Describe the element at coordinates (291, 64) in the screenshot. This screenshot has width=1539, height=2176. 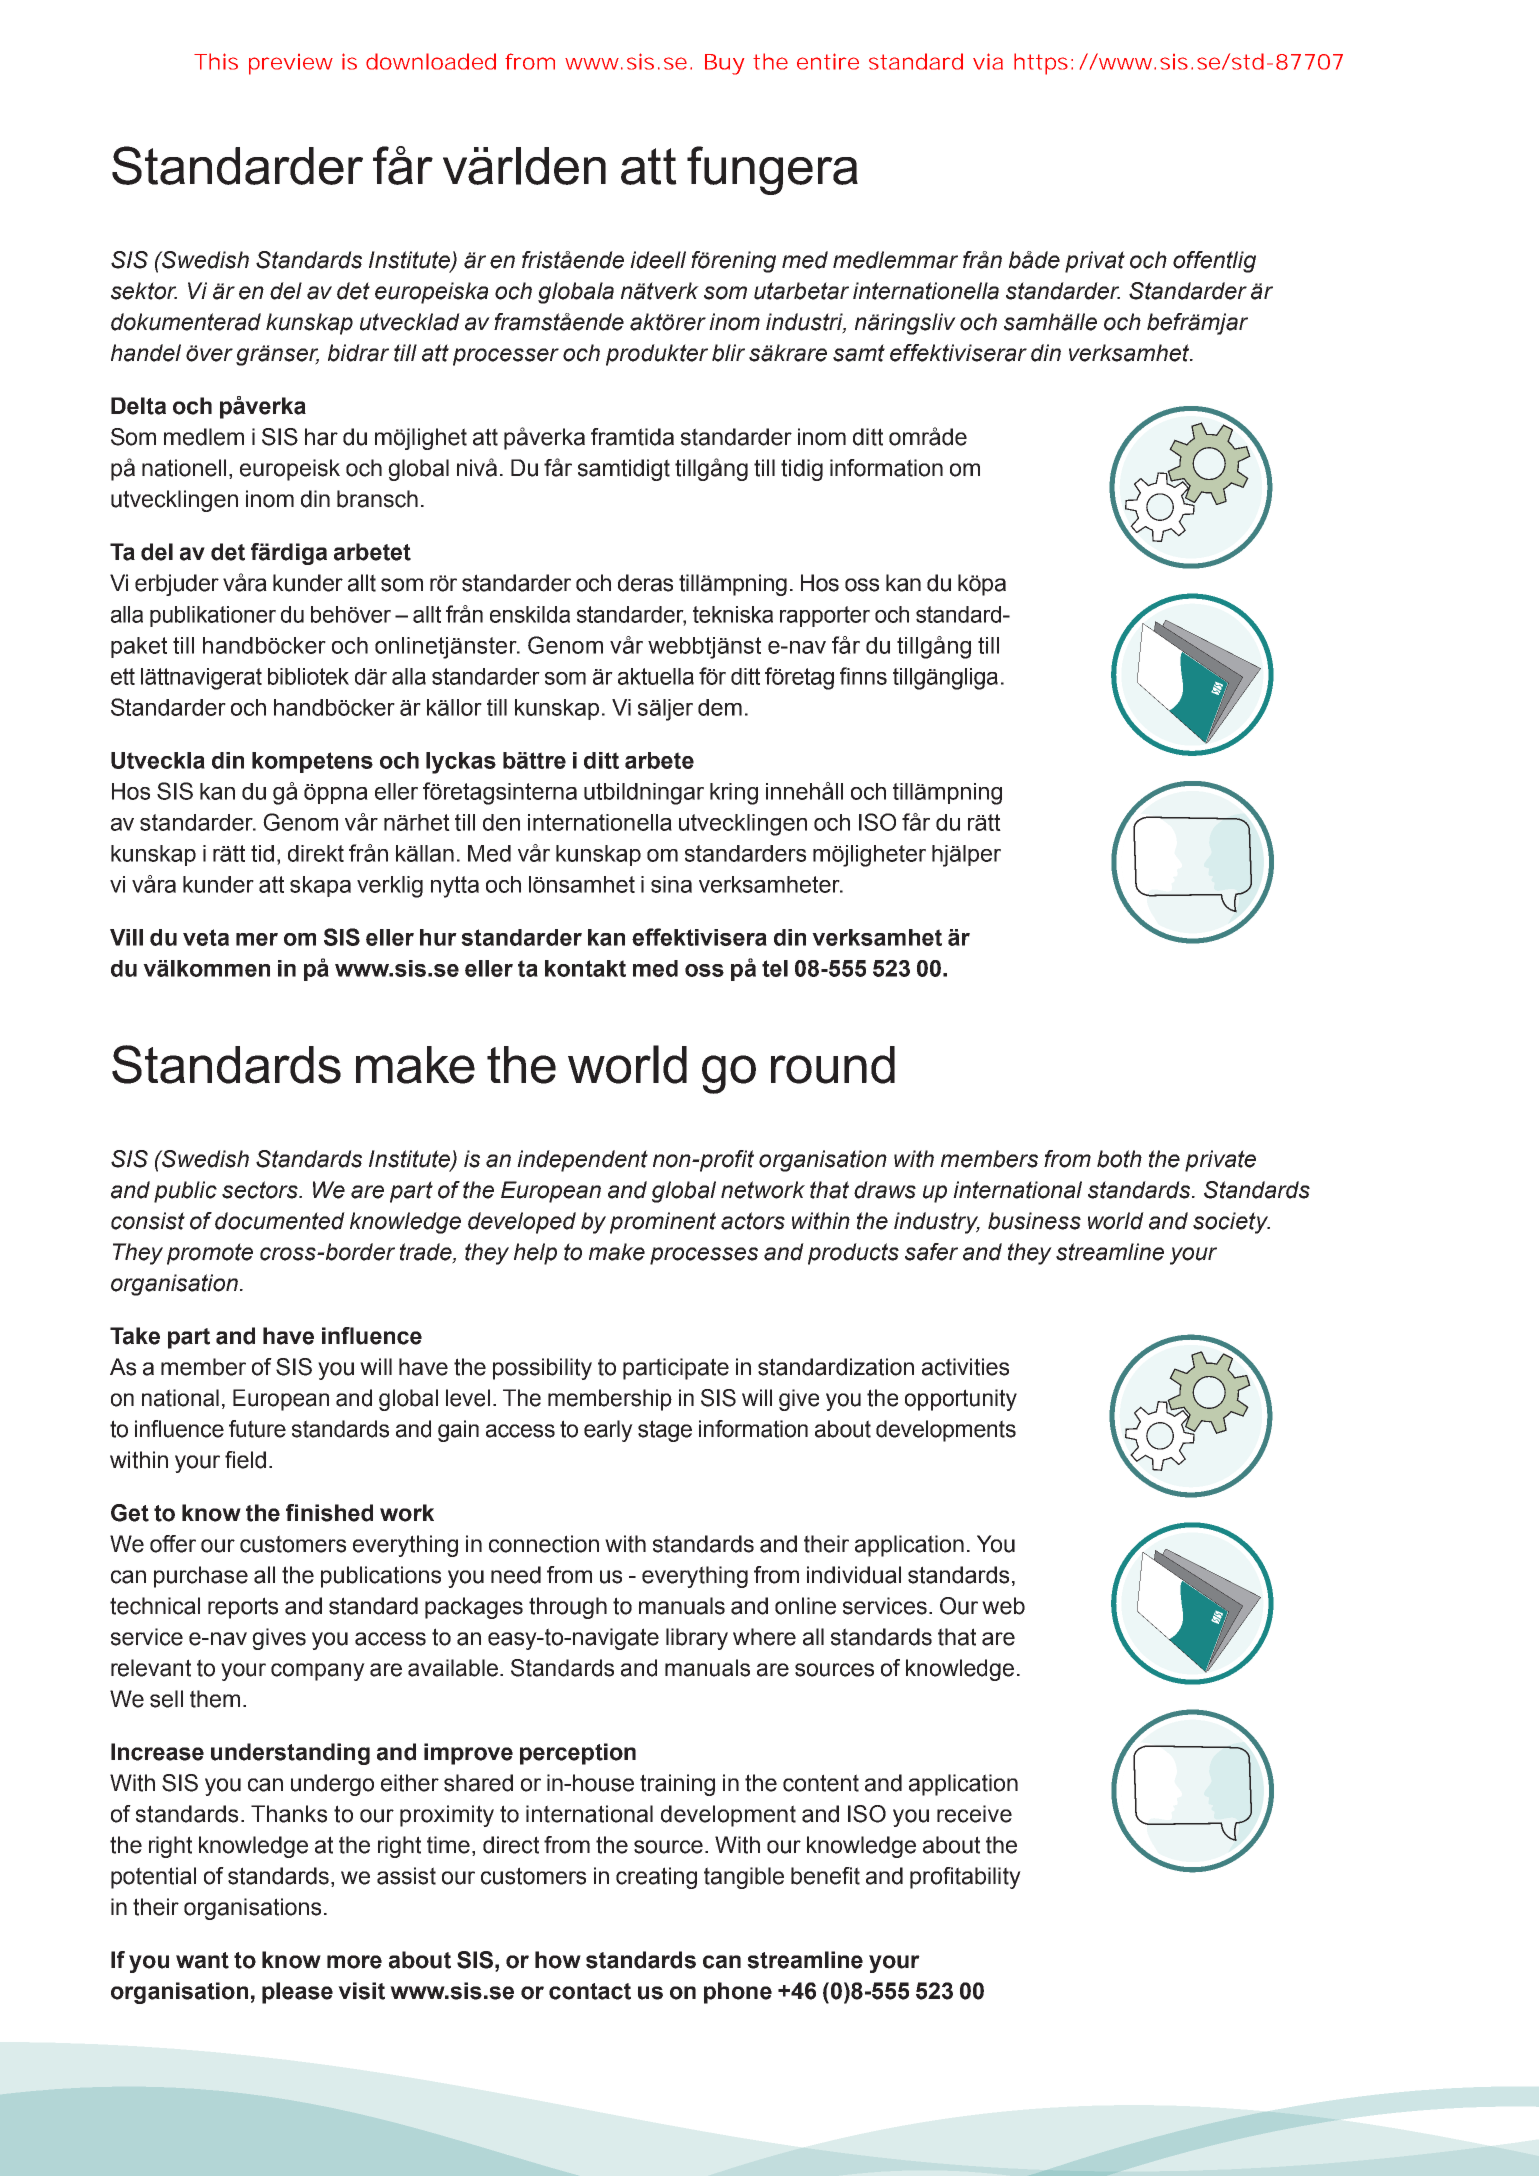
I see `preview` at that location.
